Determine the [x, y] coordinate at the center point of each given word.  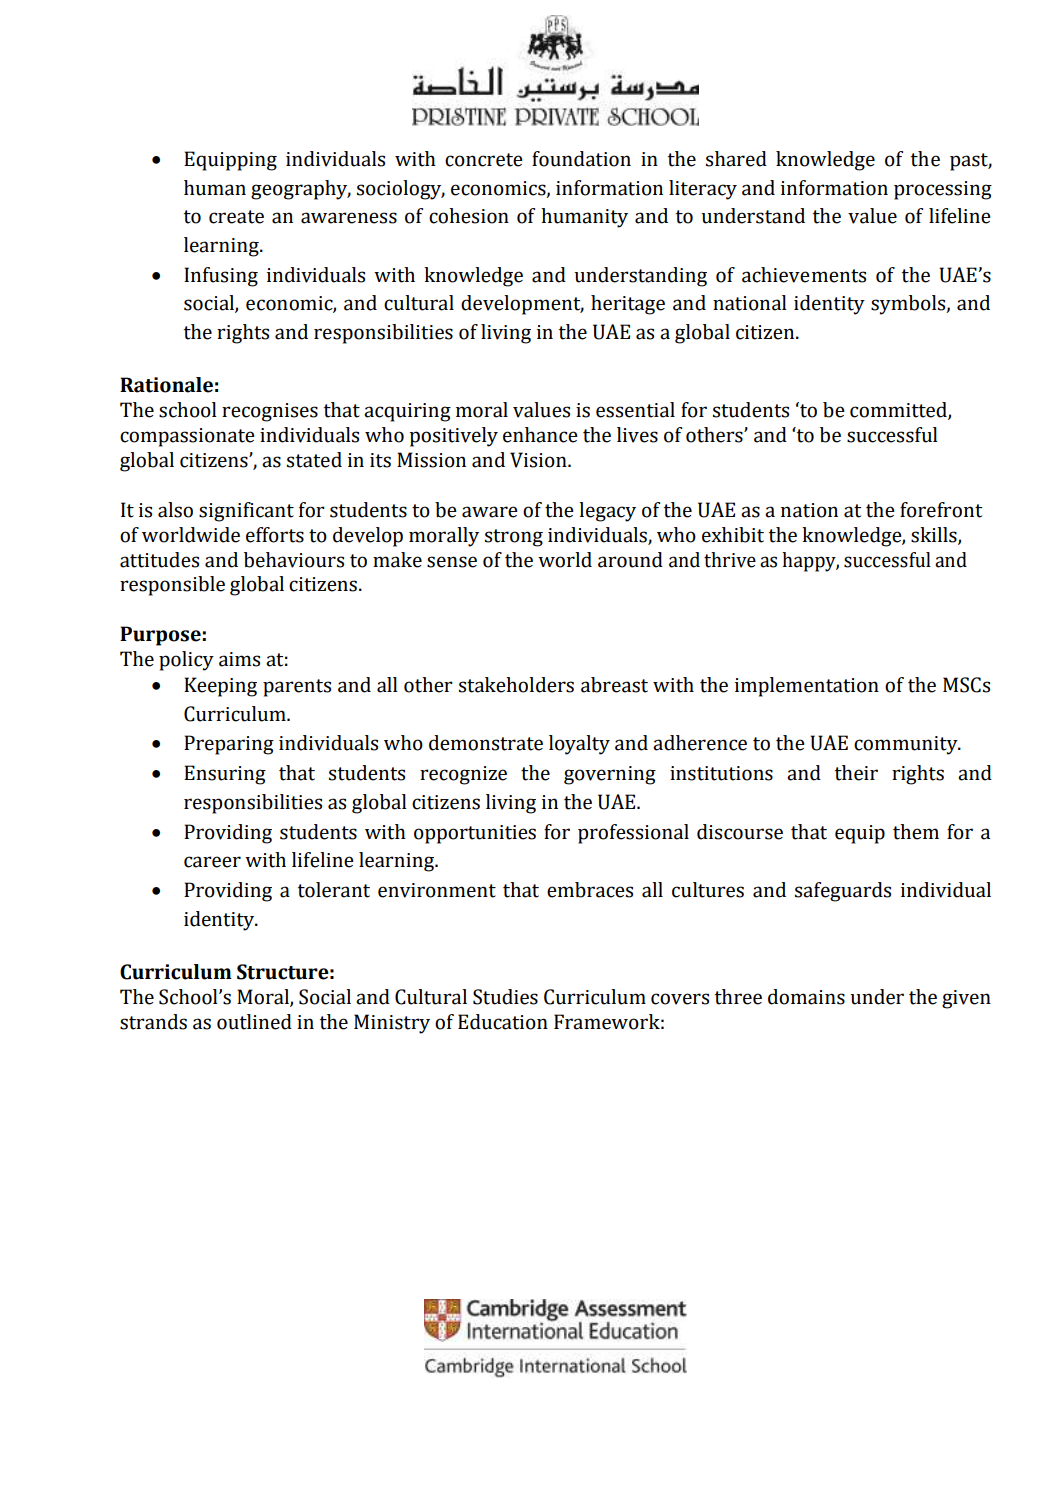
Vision [539, 460]
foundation [581, 159]
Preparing [229, 745]
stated [314, 460]
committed [899, 411]
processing [943, 190]
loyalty [579, 745]
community [907, 745]
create [236, 217]
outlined [254, 1022]
